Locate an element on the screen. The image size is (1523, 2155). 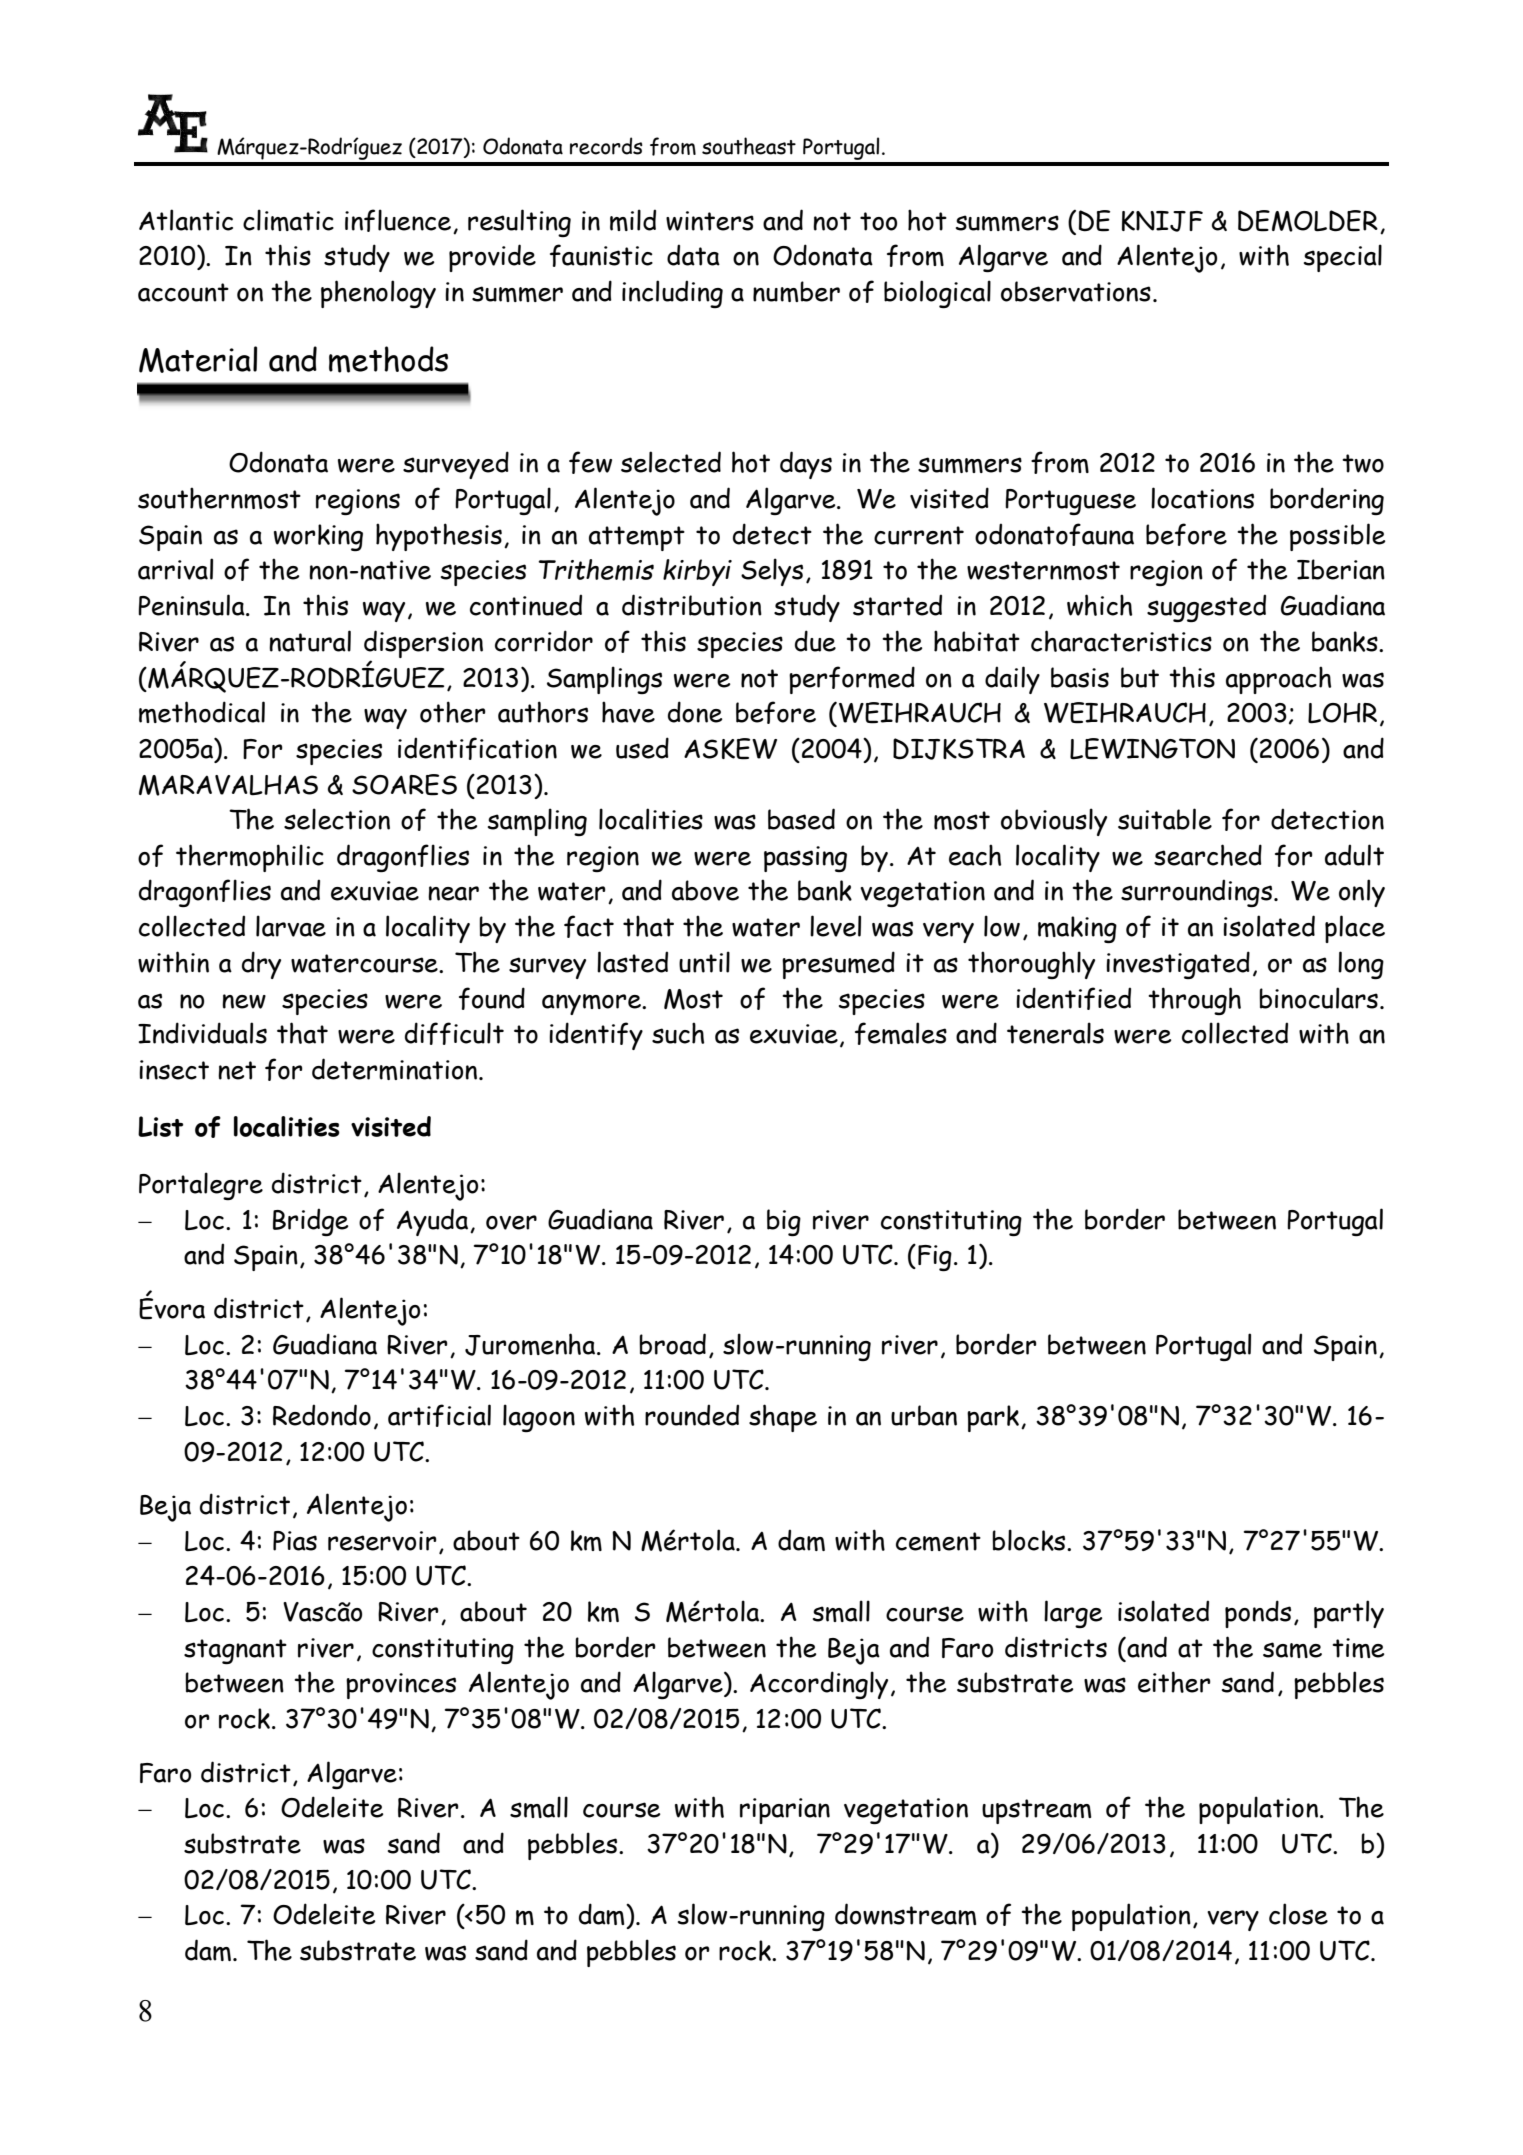
due is located at coordinates (815, 641).
